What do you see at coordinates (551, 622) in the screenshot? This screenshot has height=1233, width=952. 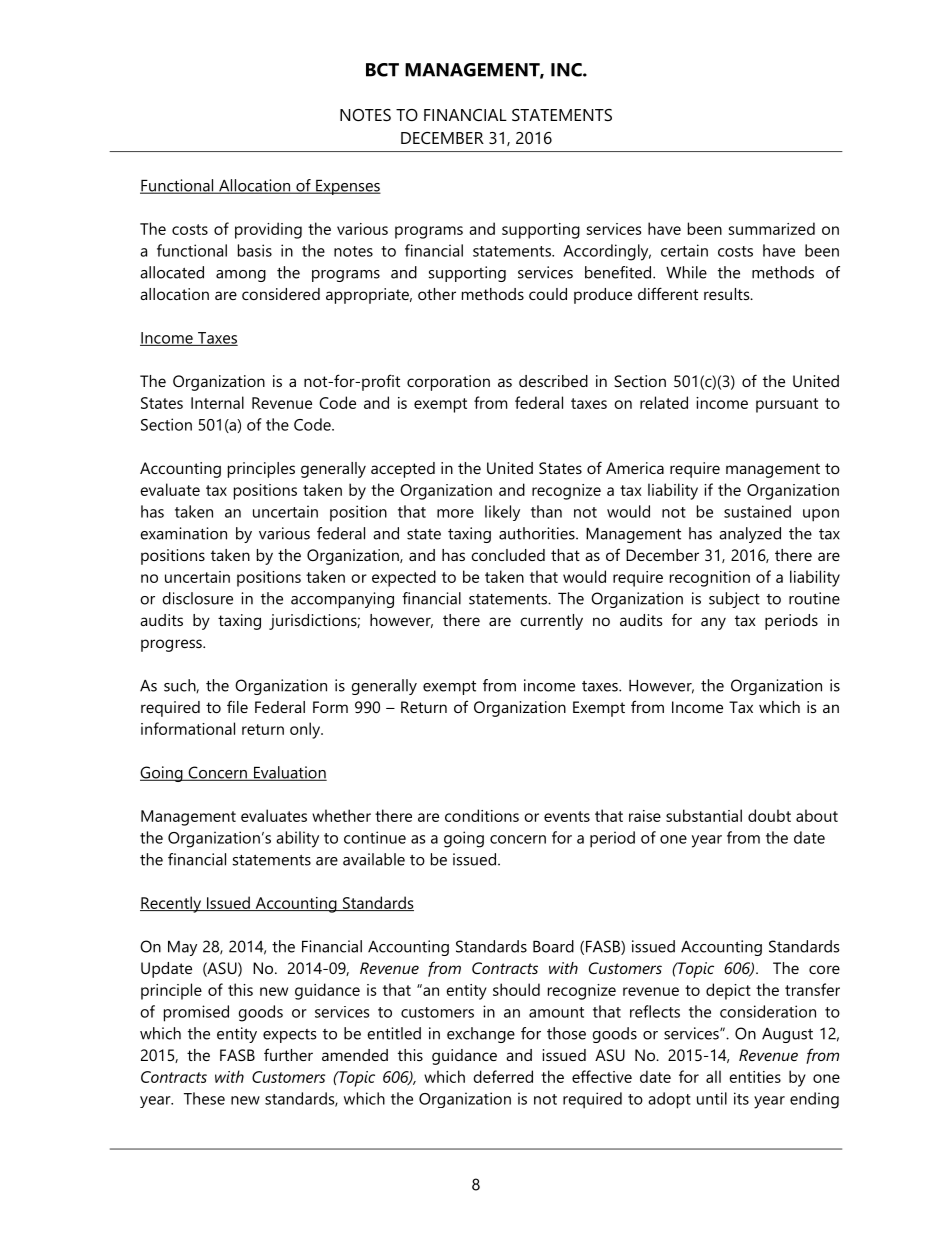 I see `currently` at bounding box center [551, 622].
